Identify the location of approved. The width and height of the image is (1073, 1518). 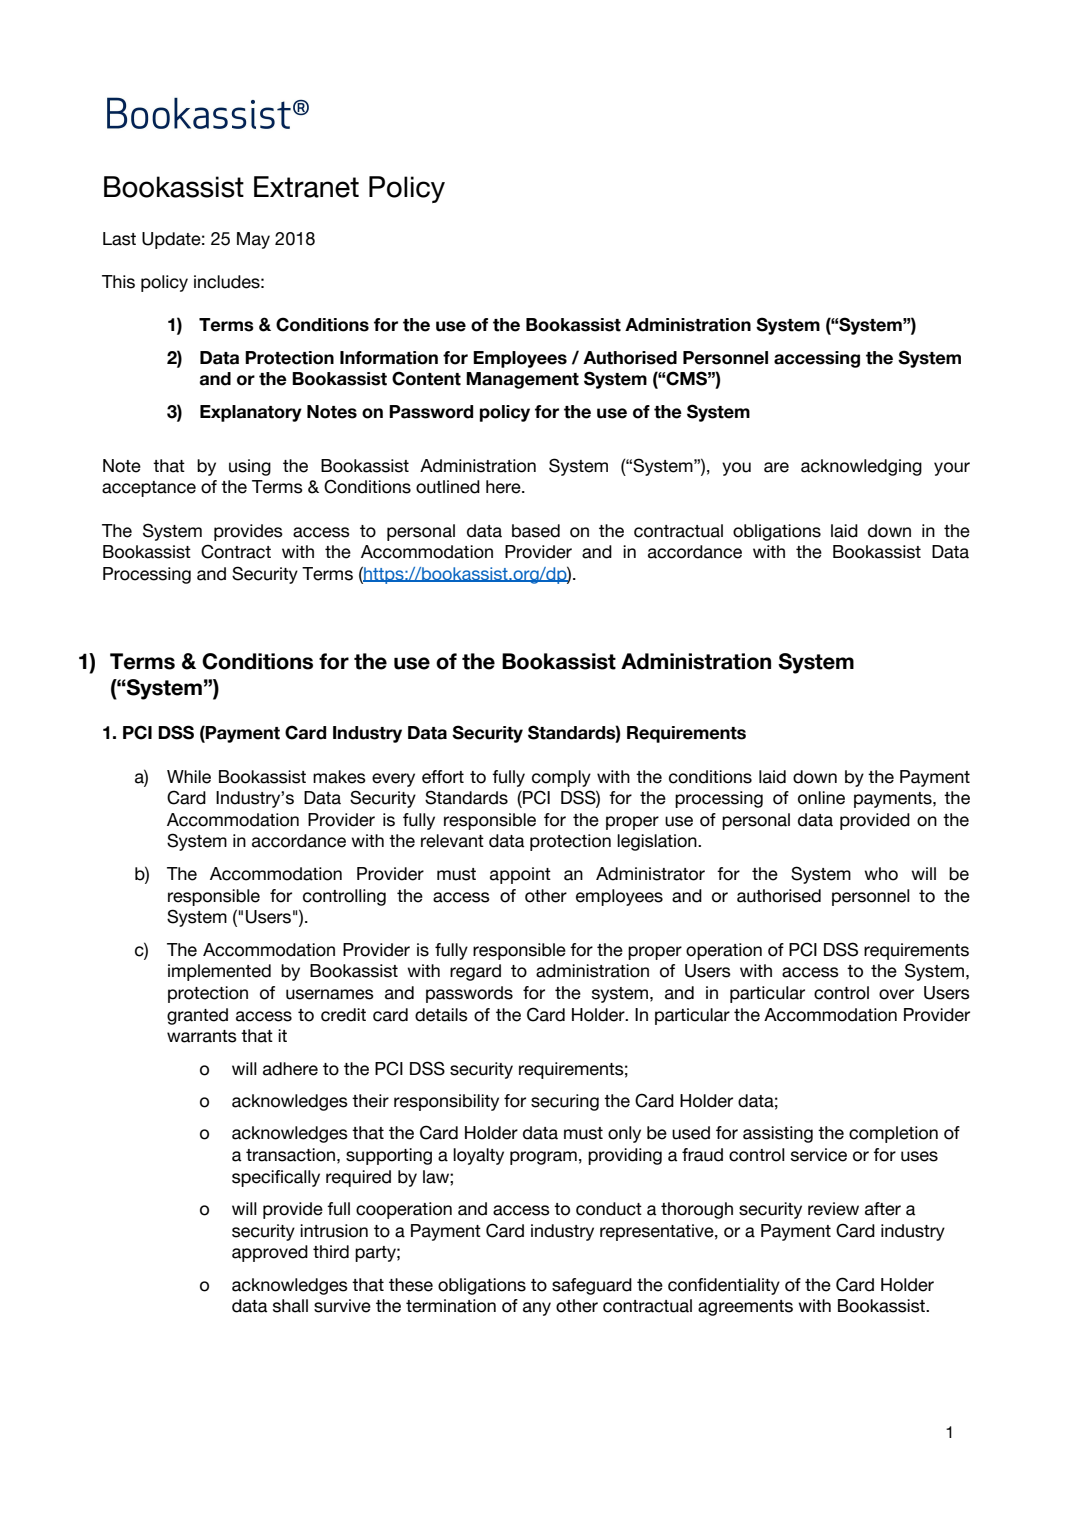
(270, 1253).
